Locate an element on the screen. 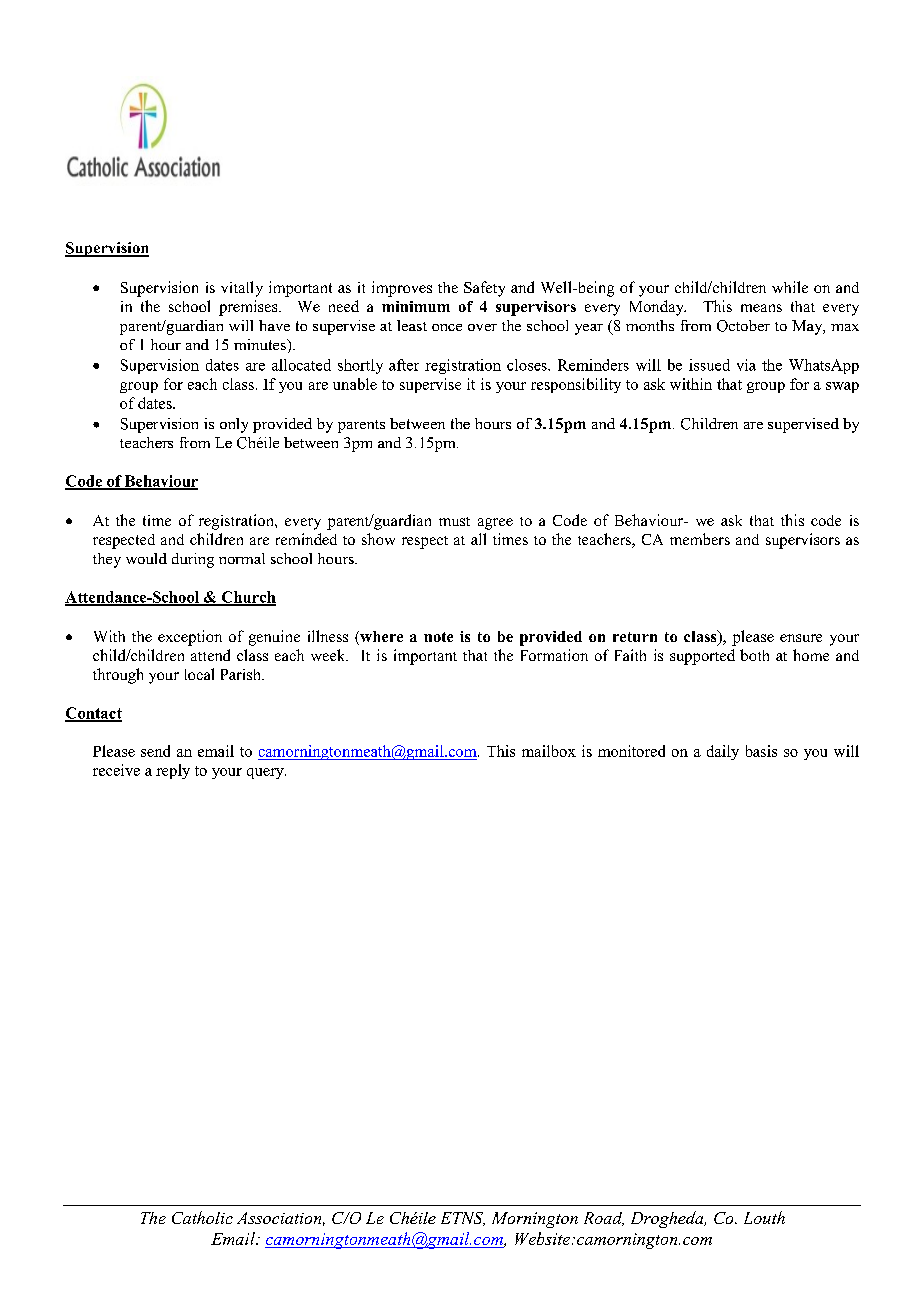  Road is located at coordinates (604, 1219).
